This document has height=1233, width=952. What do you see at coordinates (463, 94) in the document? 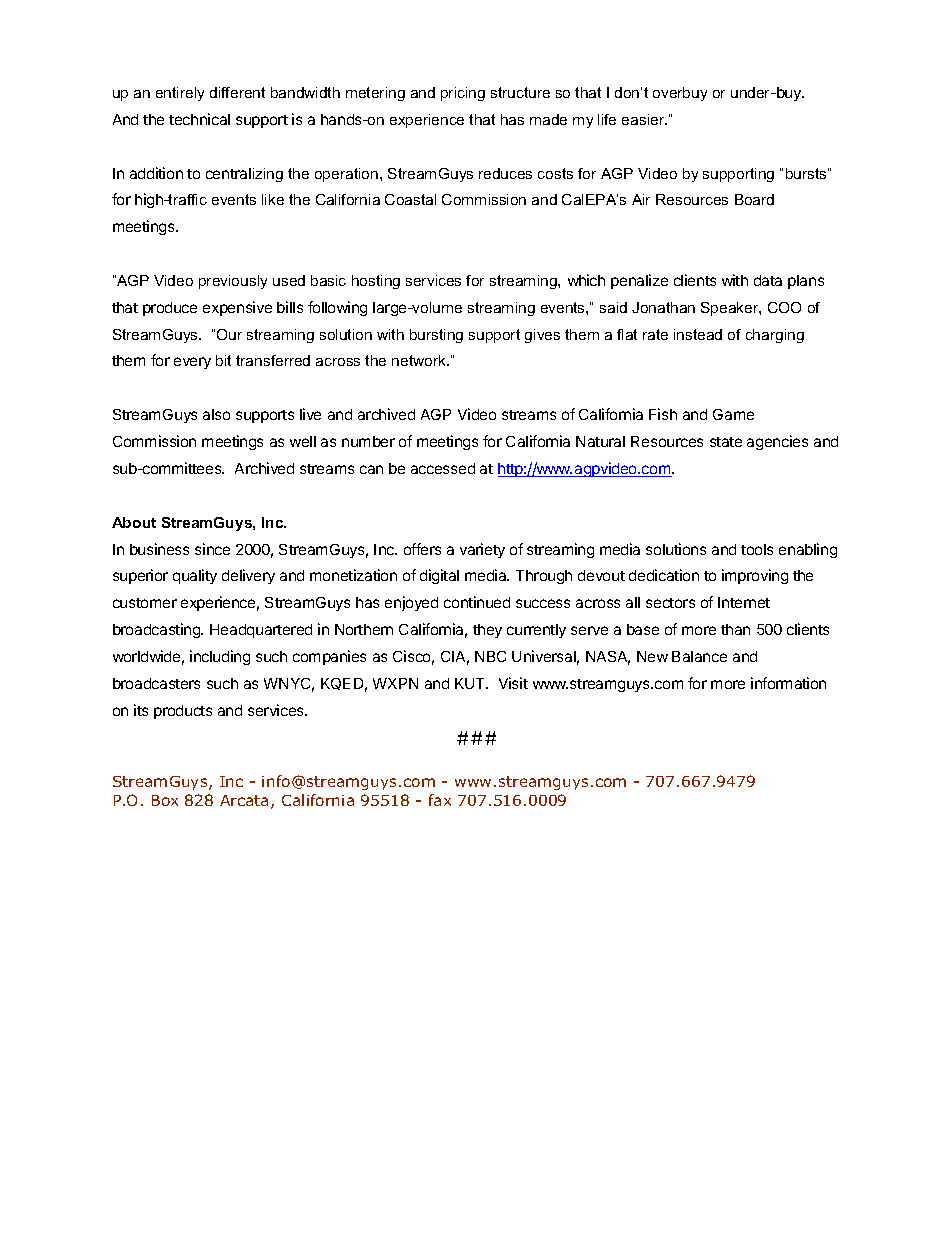
I see `pricing` at bounding box center [463, 94].
